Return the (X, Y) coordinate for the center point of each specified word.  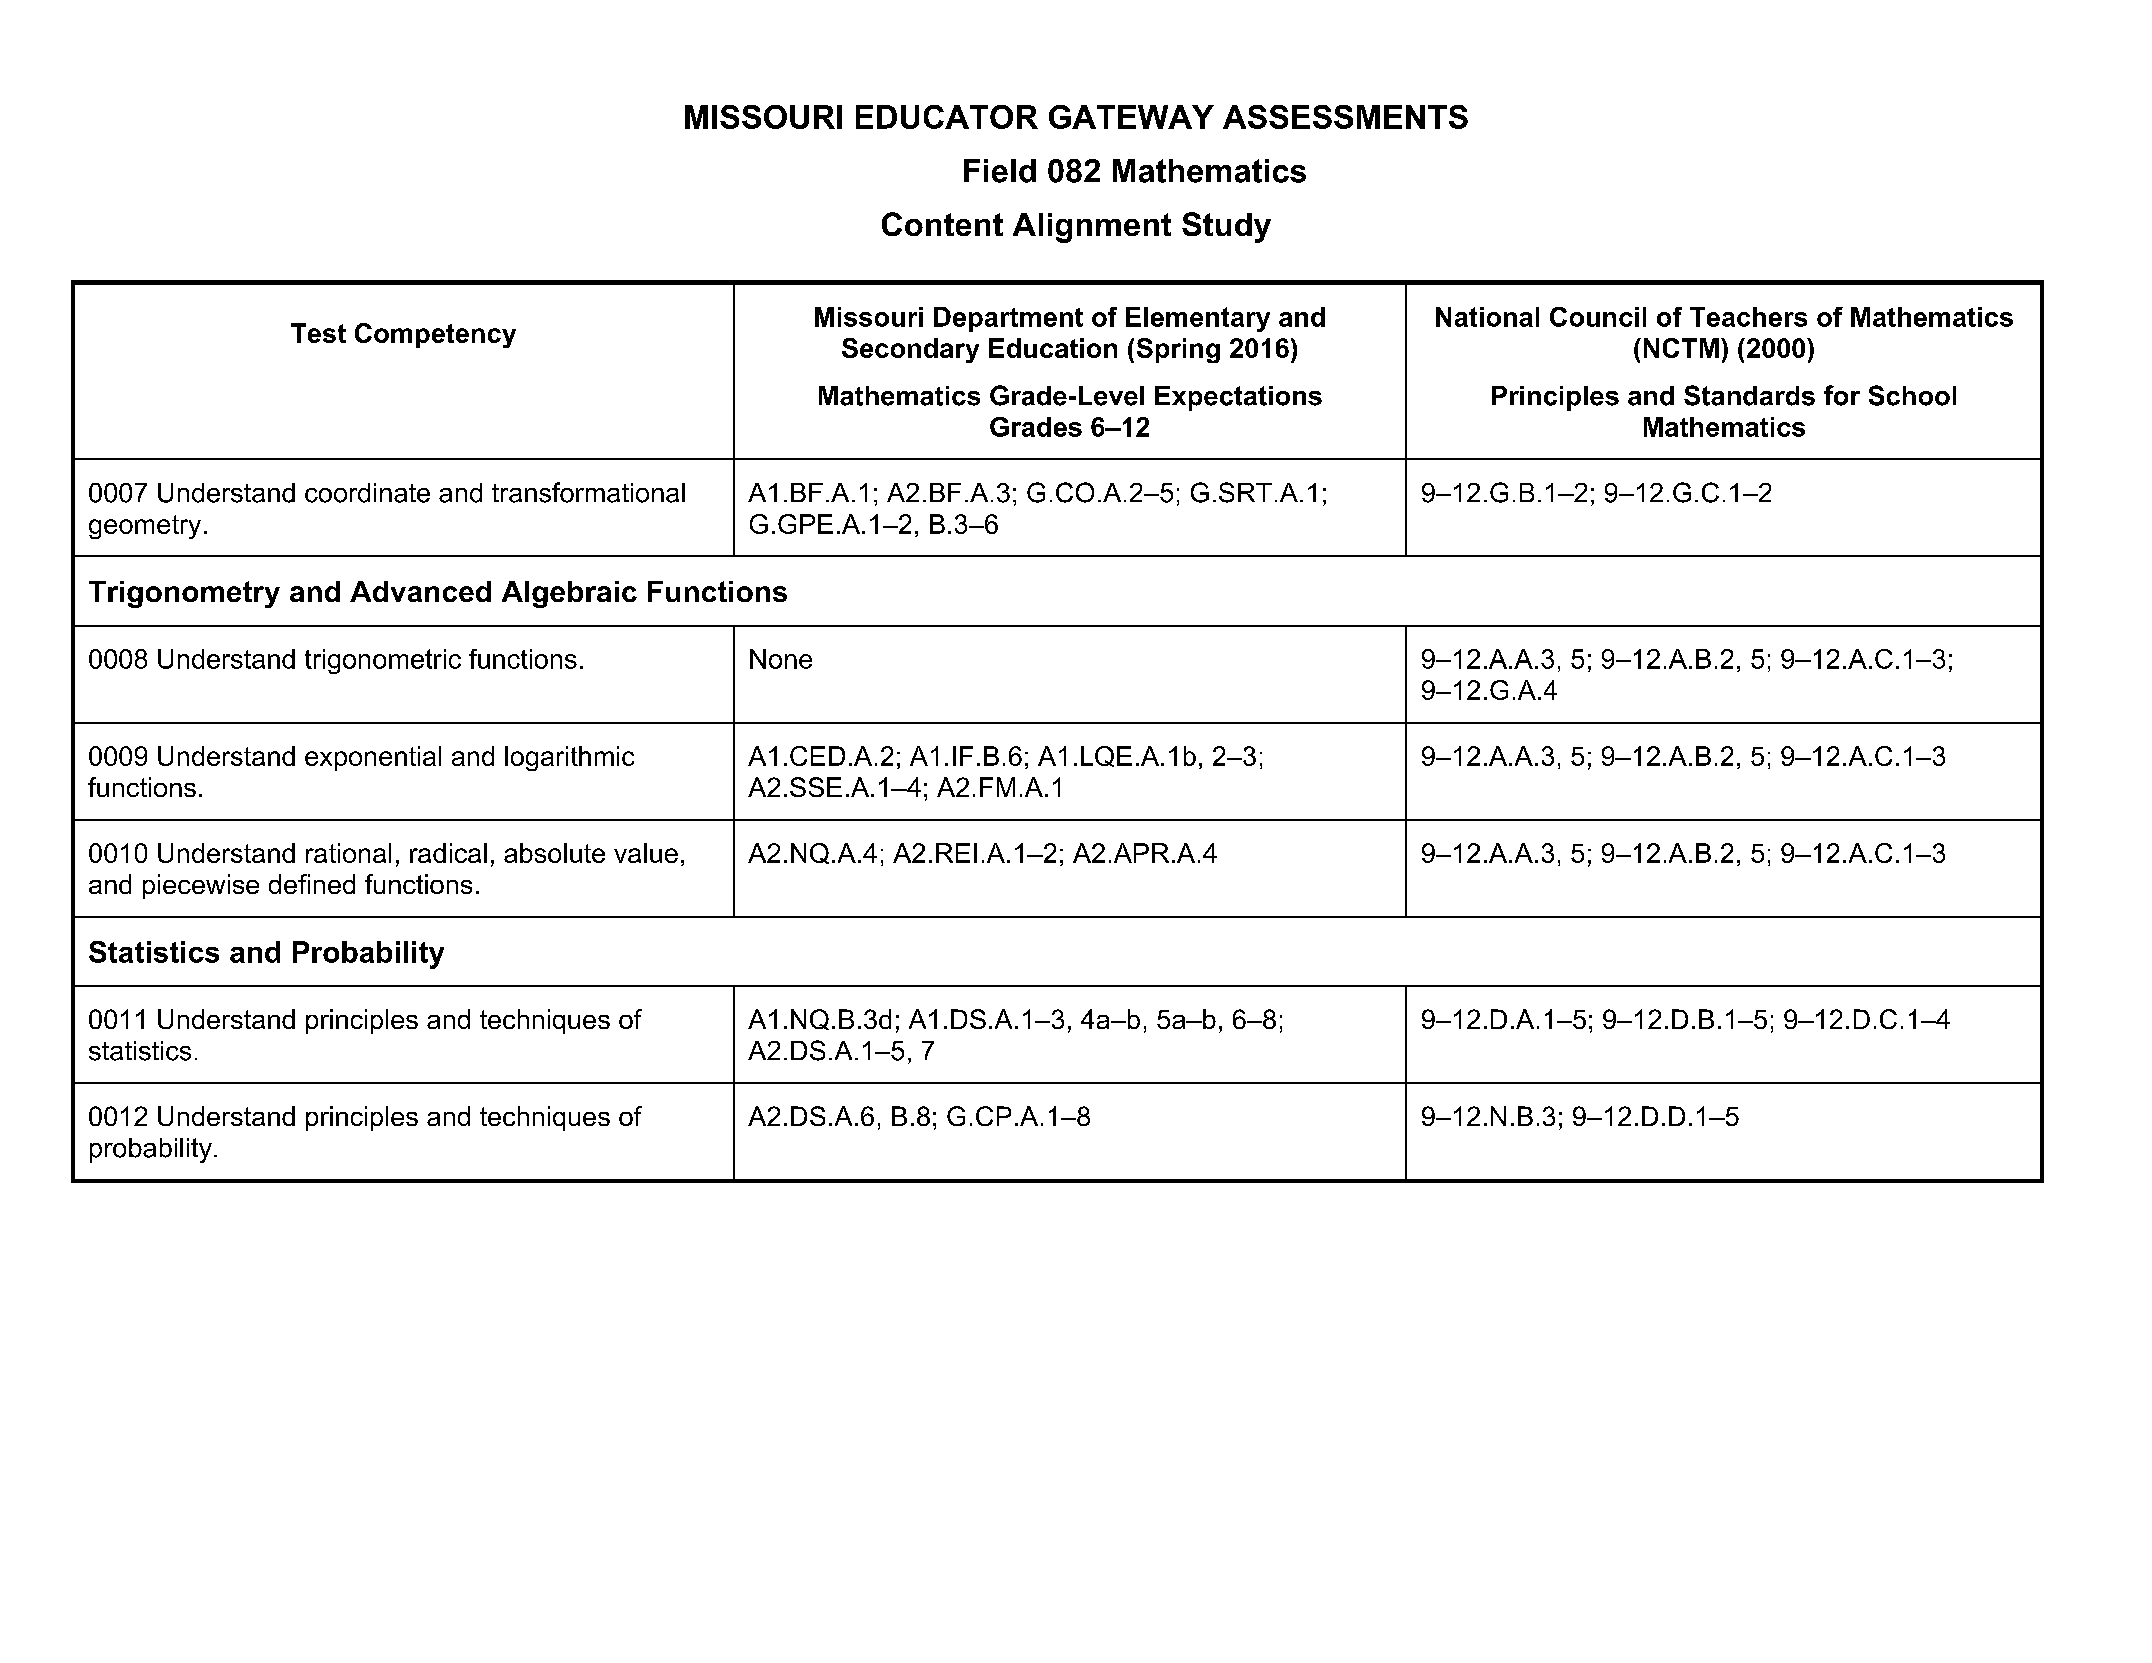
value (646, 853)
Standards (1749, 395)
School (1912, 395)
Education (1053, 348)
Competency (435, 335)
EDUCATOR (947, 117)
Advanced (420, 591)
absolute (554, 853)
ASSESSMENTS (1345, 117)
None (781, 659)
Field (1000, 171)
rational (348, 853)
